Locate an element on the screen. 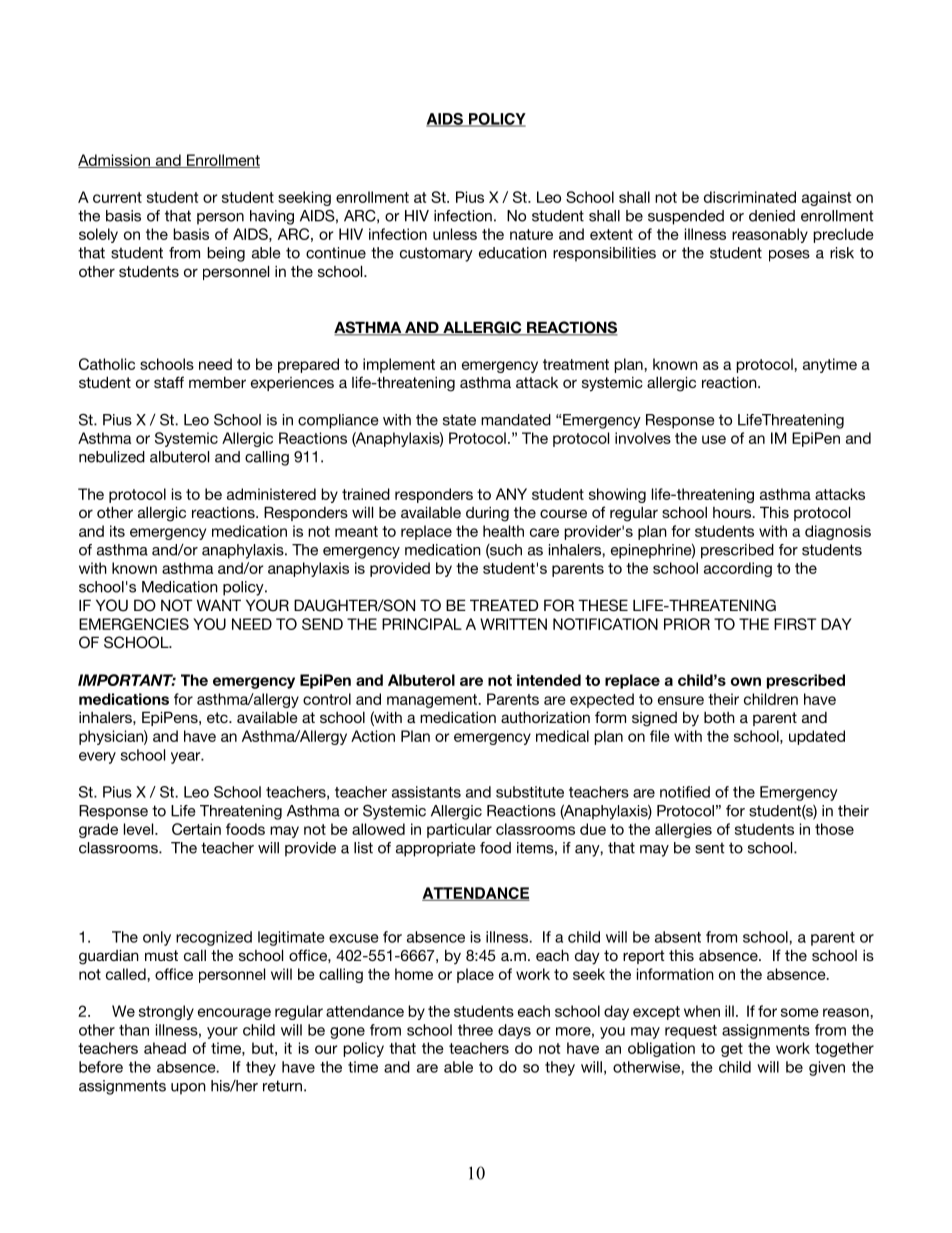 The width and height of the screenshot is (952, 1233). involves is located at coordinates (643, 438).
